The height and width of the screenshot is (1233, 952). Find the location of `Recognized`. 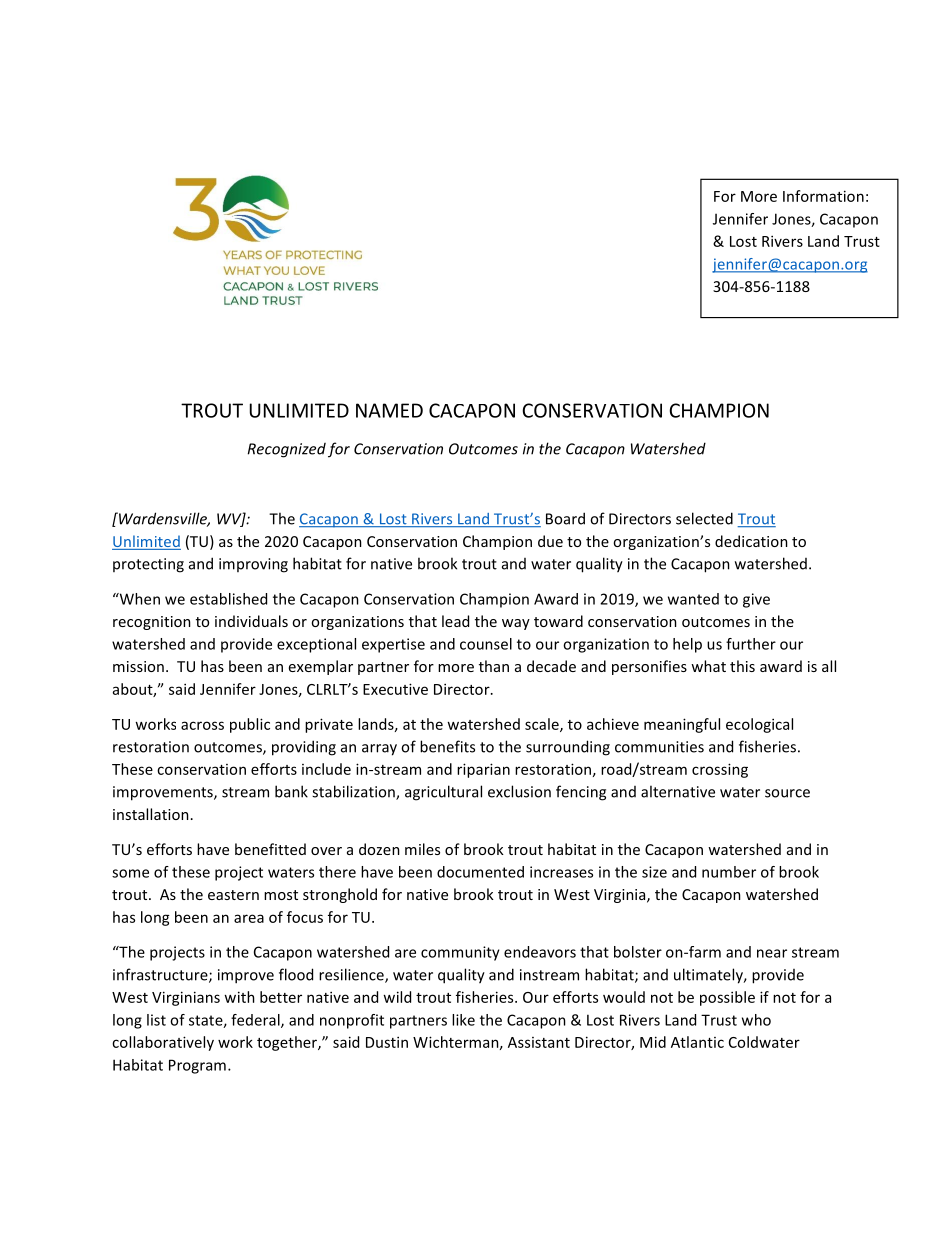

Recognized is located at coordinates (287, 450).
